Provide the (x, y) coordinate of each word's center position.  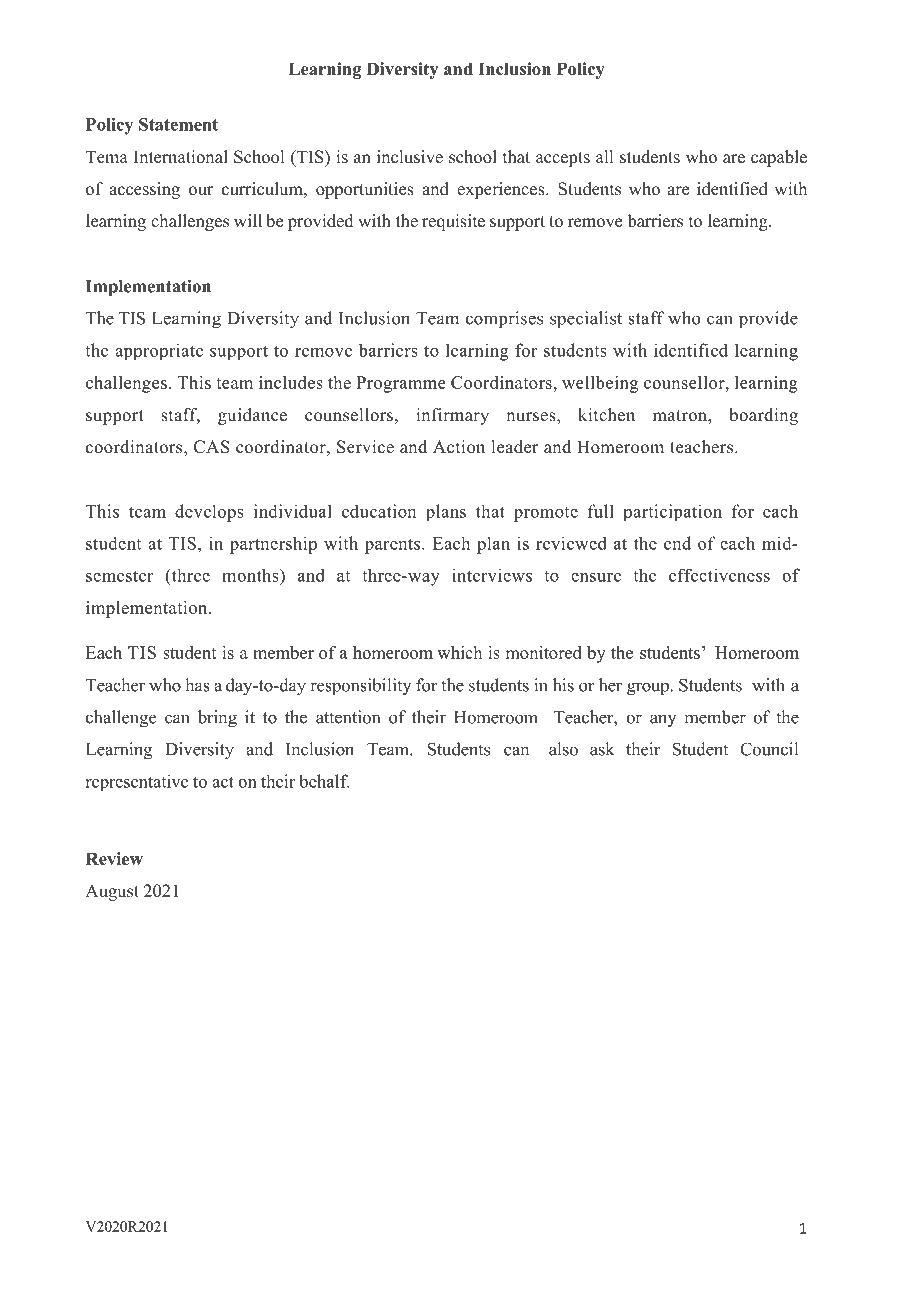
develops (209, 513)
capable (779, 158)
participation (673, 512)
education (379, 511)
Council (769, 749)
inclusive (410, 157)
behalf (324, 781)
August (112, 892)
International (181, 157)
